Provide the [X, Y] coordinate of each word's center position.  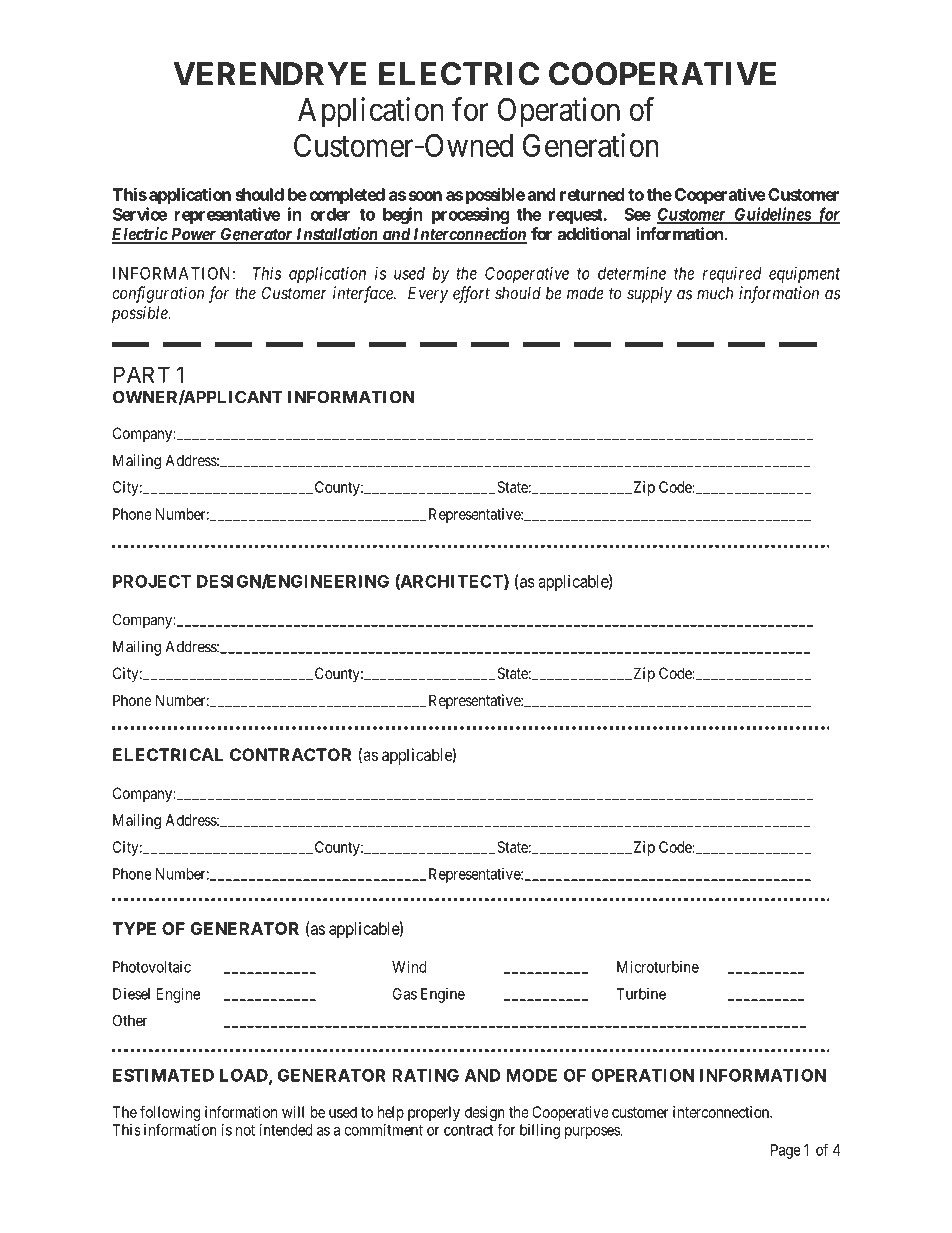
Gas [405, 994]
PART [142, 374]
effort [471, 294]
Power [193, 235]
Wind [409, 967]
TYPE [134, 928]
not [245, 1130]
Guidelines [772, 215]
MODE [531, 1075]
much [715, 293]
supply [649, 295]
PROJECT [152, 581]
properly [434, 1113]
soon [425, 196]
